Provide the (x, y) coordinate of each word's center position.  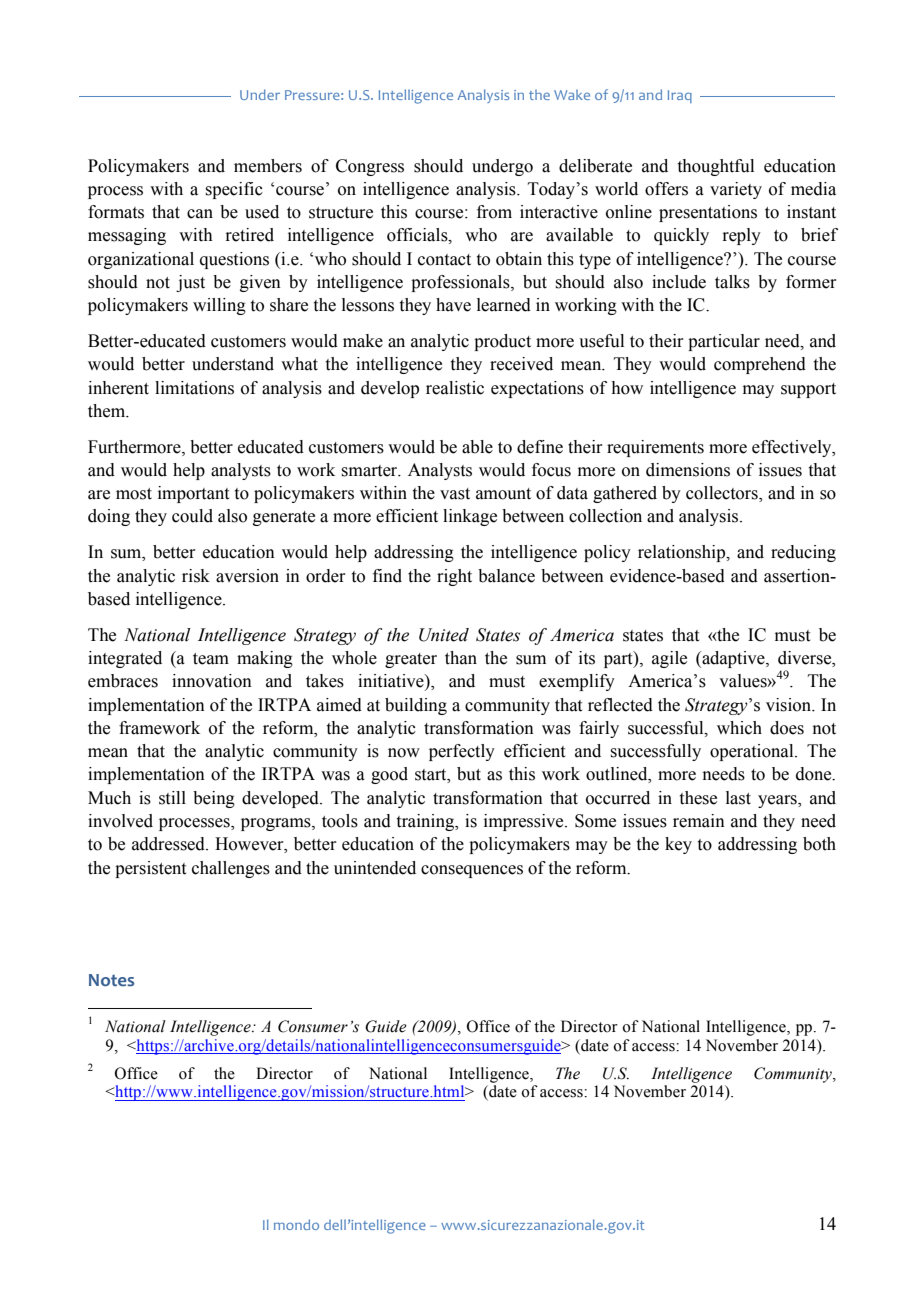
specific (234, 190)
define (540, 447)
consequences (472, 871)
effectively (793, 448)
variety (736, 190)
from (494, 212)
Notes (111, 980)
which (739, 728)
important (193, 494)
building (416, 706)
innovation (212, 681)
